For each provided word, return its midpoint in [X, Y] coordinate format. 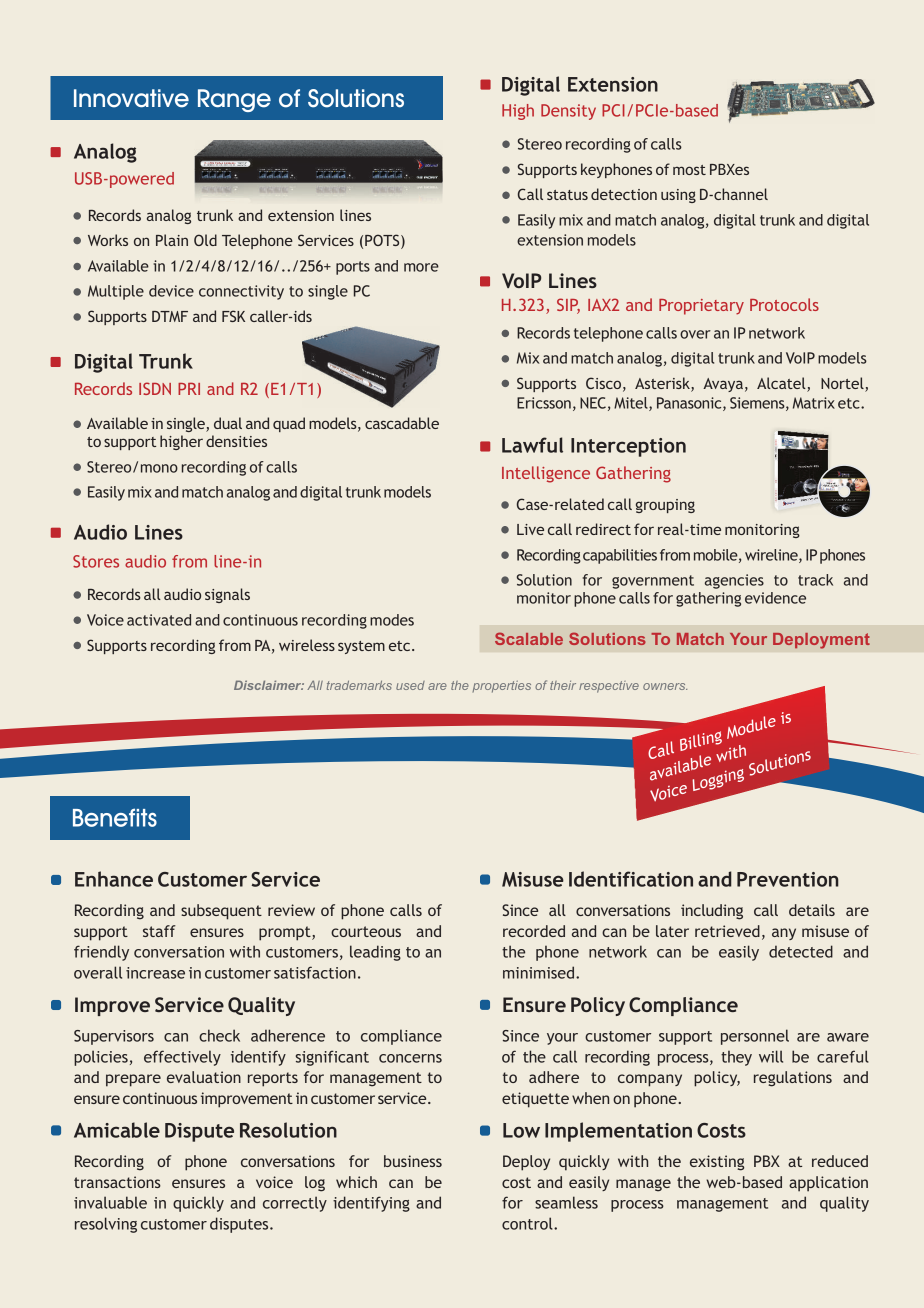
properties [502, 687]
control [528, 1223]
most [689, 170]
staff [159, 931]
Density [568, 112]
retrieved [727, 931]
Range [234, 100]
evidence [775, 598]
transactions [117, 1182]
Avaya [723, 385]
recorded [534, 931]
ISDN [155, 388]
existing [717, 1163]
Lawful [532, 445]
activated [159, 620]
